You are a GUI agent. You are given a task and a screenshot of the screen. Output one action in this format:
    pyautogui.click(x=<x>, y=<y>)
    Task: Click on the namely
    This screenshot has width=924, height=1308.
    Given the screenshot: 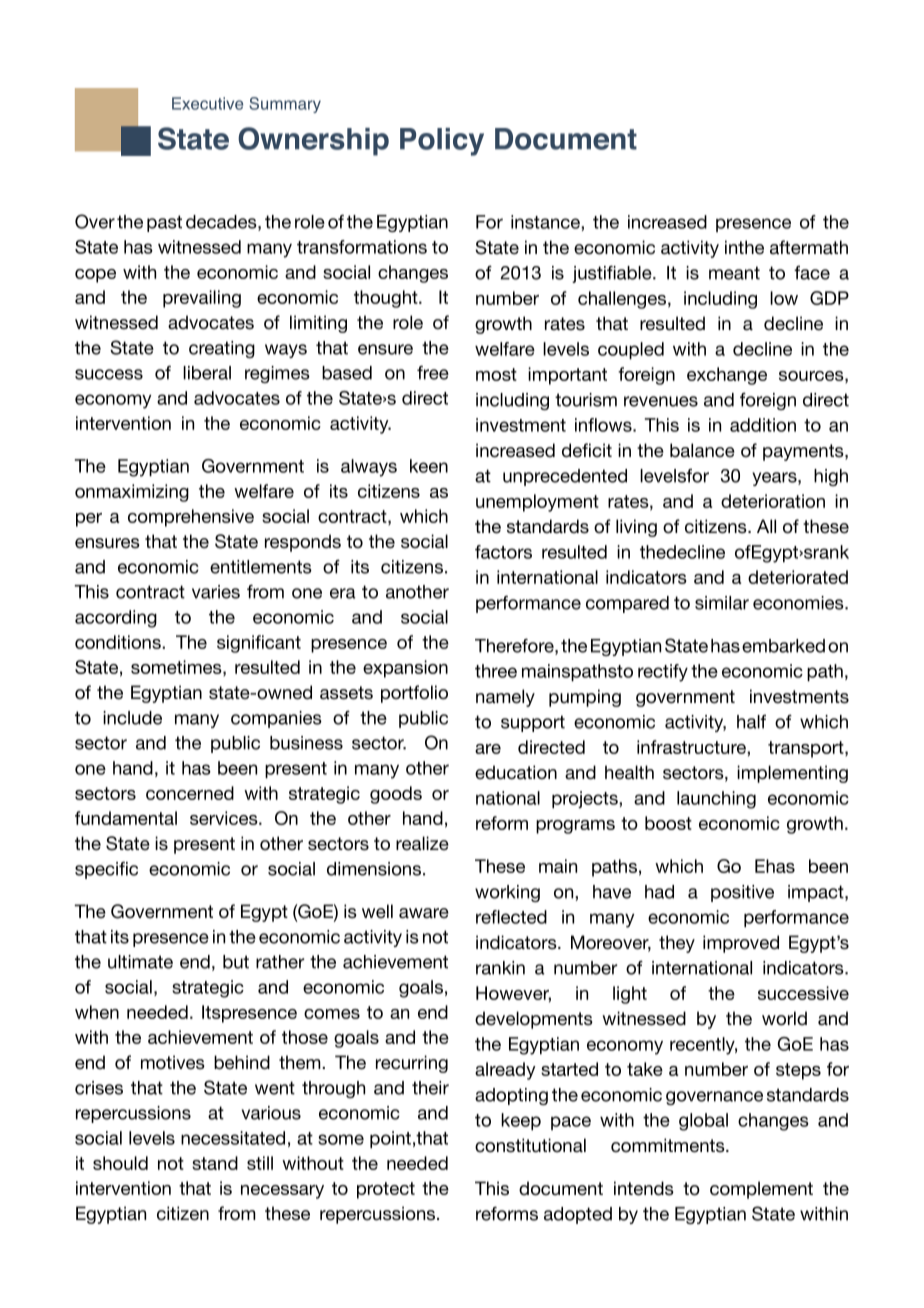 What is the action you would take?
    pyautogui.click(x=505, y=698)
